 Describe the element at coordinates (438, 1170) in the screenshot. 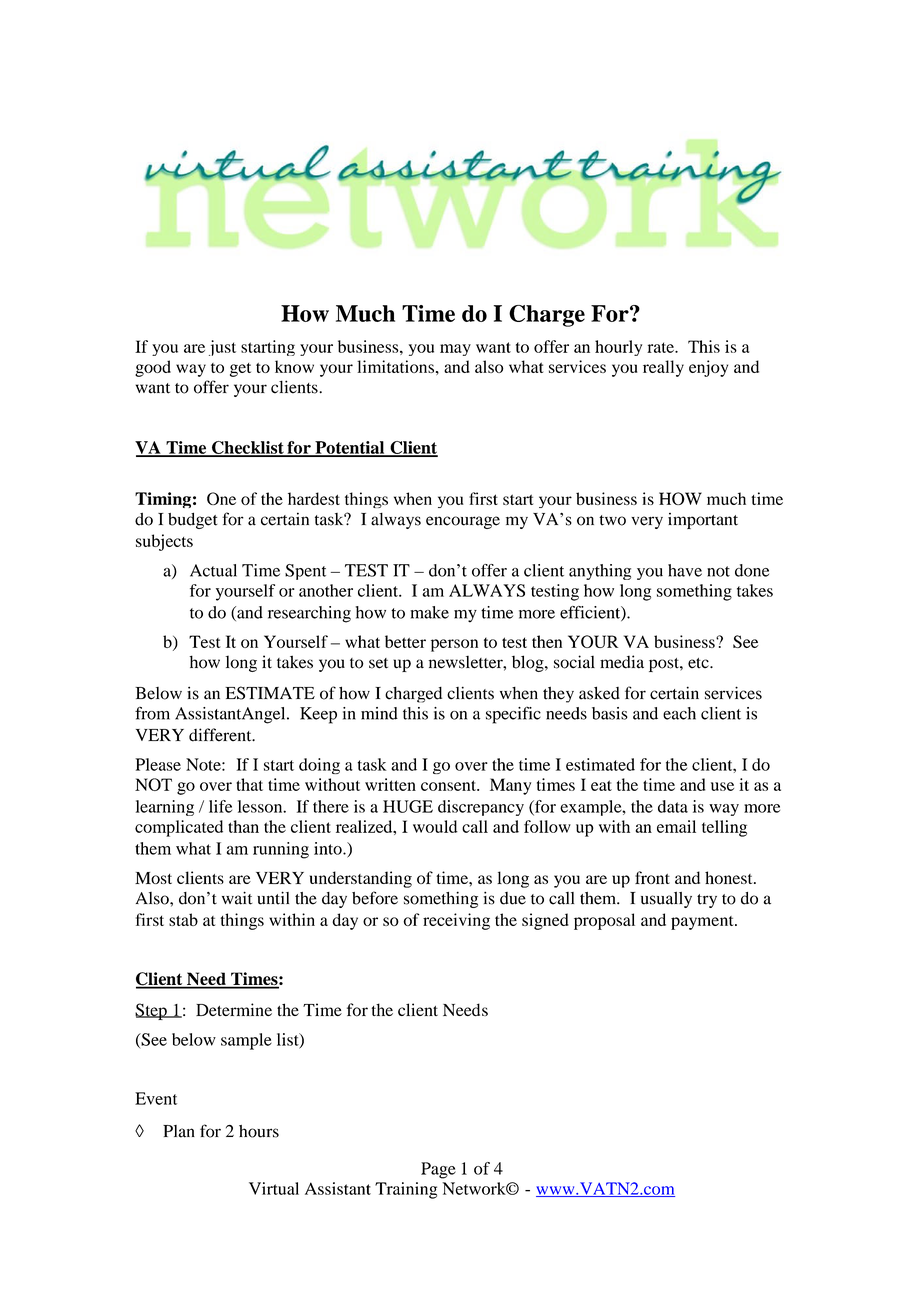

I see `Page` at that location.
